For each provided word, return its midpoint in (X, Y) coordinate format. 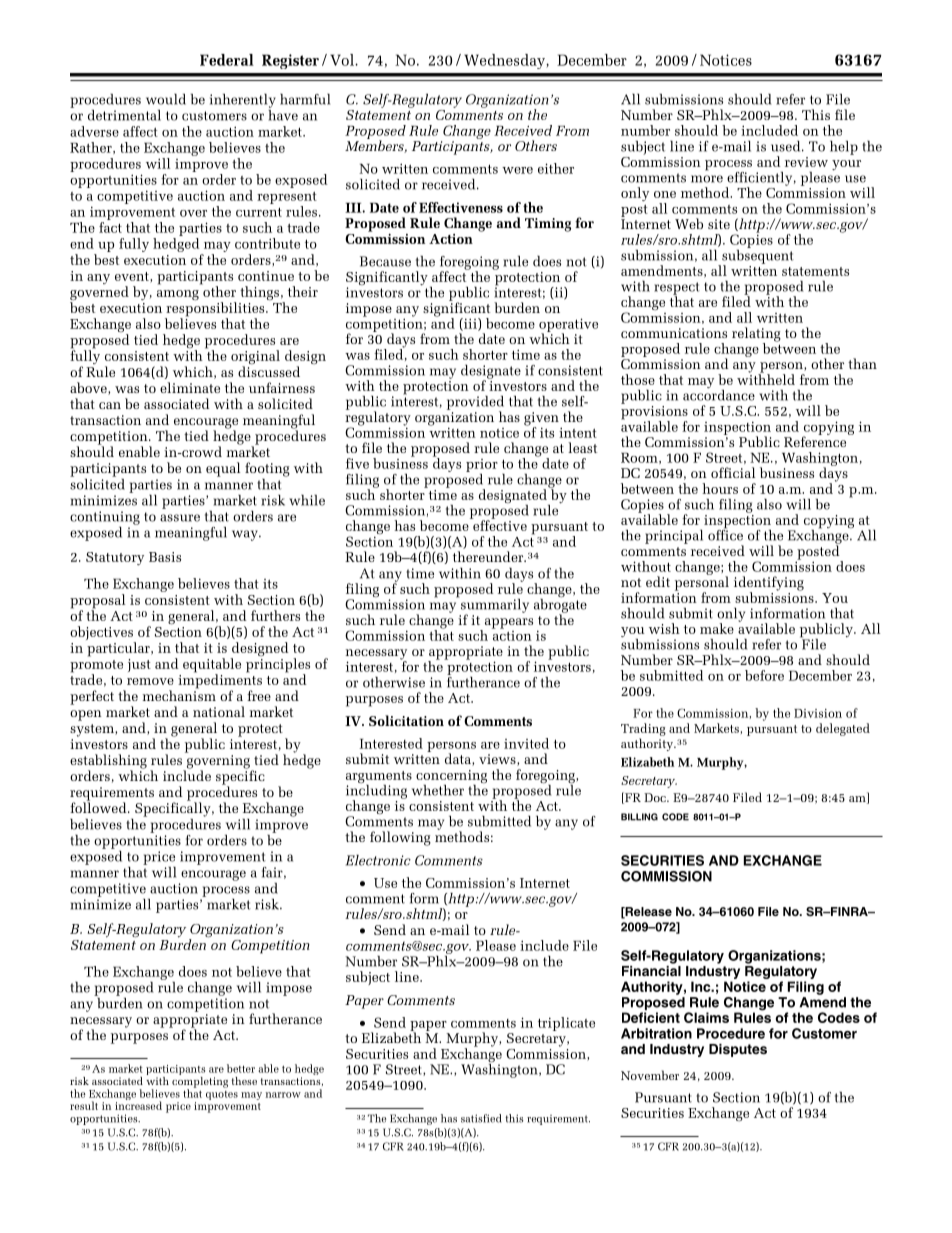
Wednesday (505, 61)
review (806, 162)
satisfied (481, 1118)
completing (200, 1082)
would (166, 99)
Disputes (738, 1050)
